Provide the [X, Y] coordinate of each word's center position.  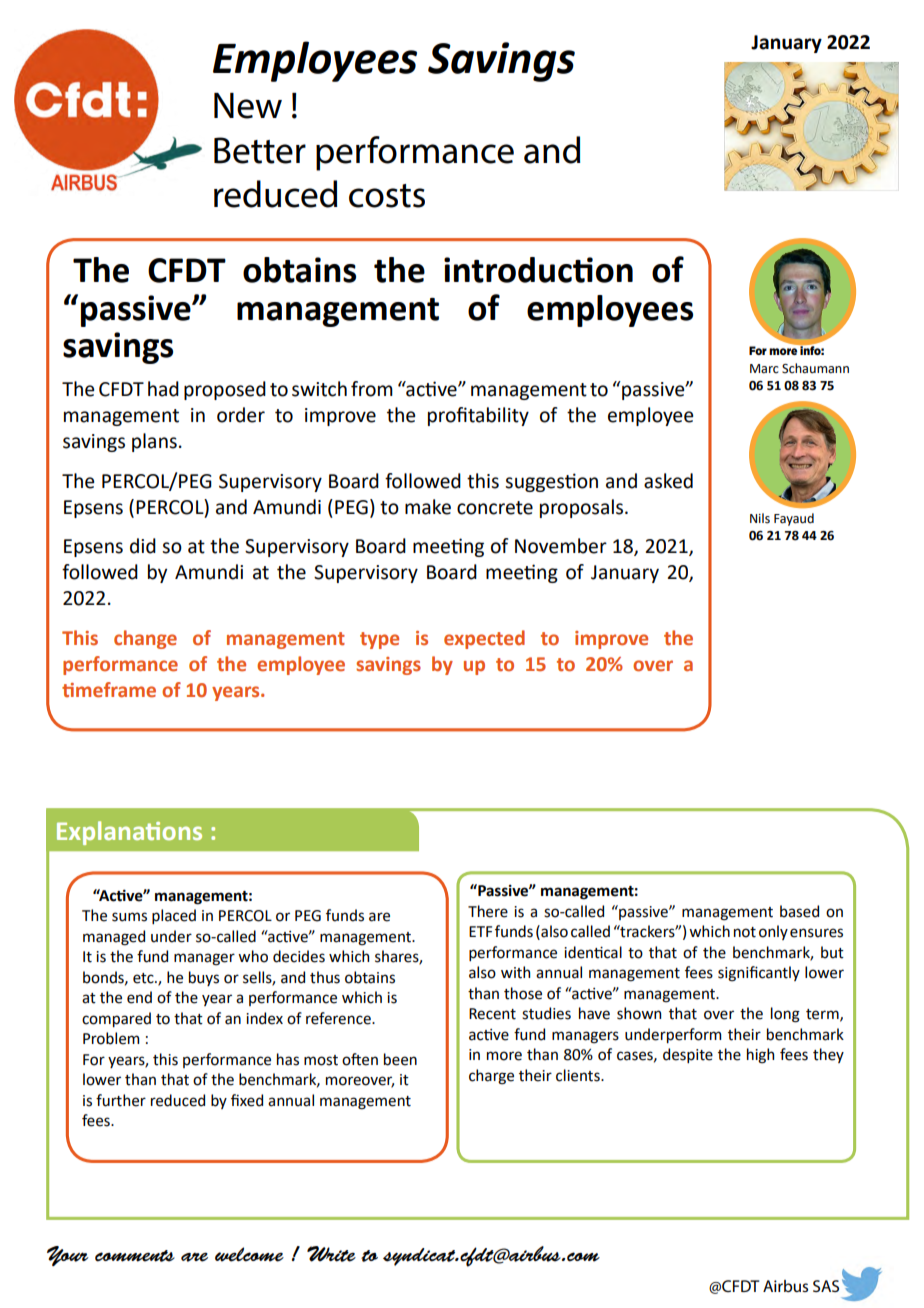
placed [174, 916]
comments [135, 1256]
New [248, 106]
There [488, 911]
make [428, 507]
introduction [538, 270]
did [143, 546]
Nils [760, 518]
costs [387, 196]
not [745, 932]
